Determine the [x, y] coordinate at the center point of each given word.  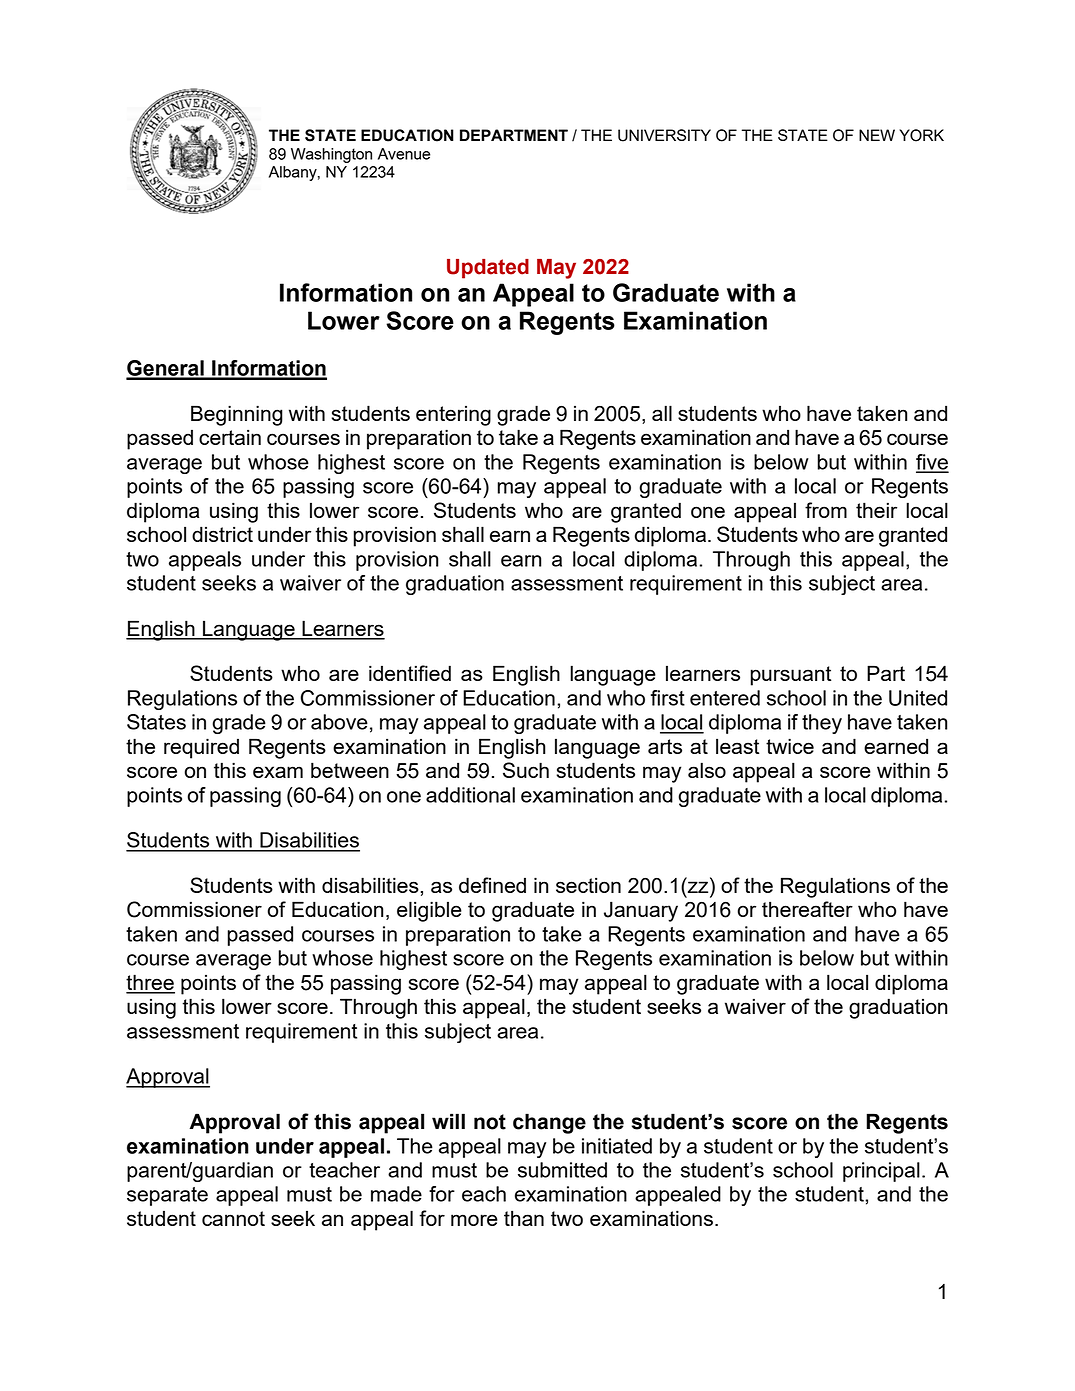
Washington [331, 155]
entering [453, 416]
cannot [233, 1218]
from [826, 510]
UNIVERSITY [664, 135]
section [588, 885]
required [201, 748]
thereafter [807, 909]
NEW [877, 135]
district [222, 534]
